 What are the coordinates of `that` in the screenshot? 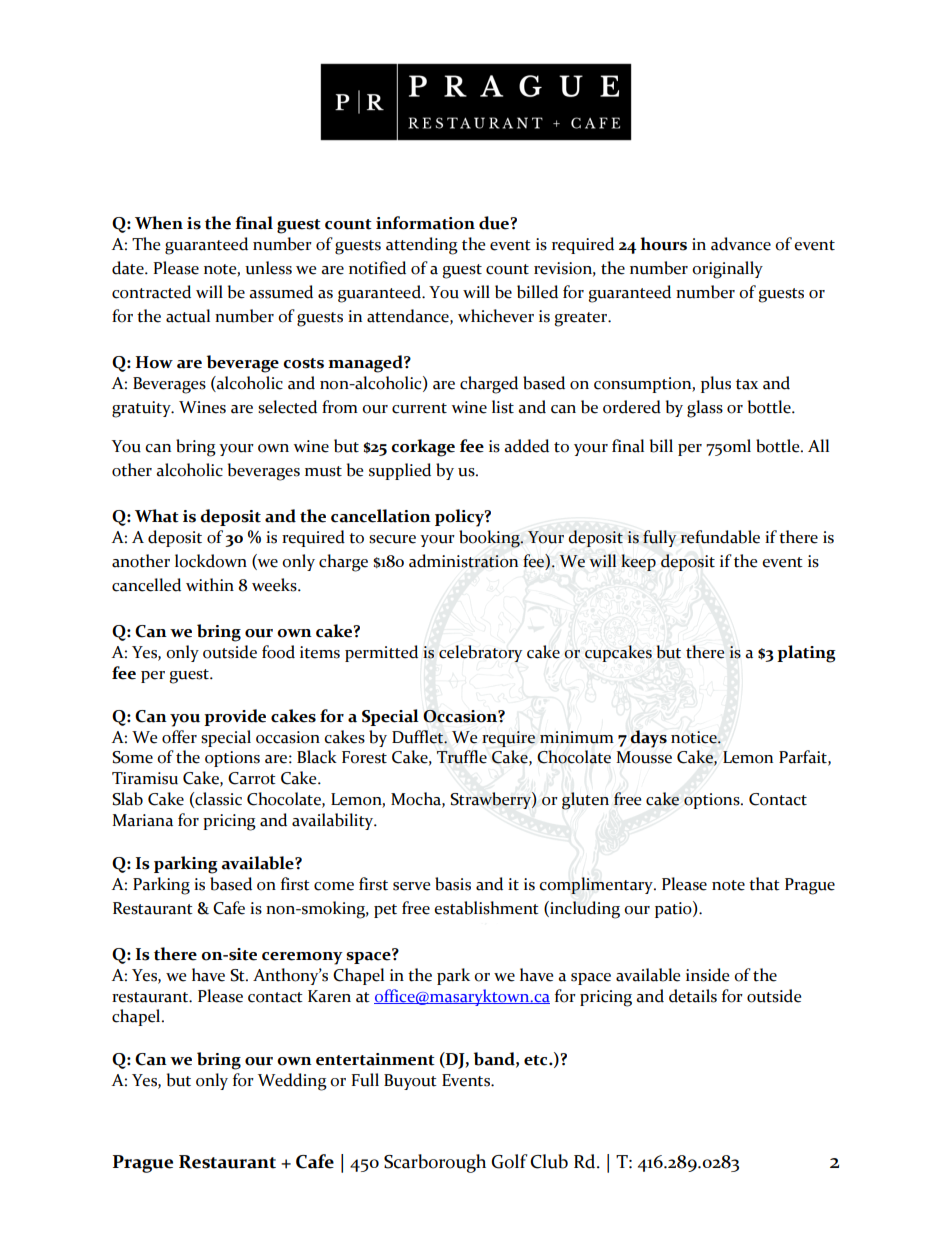 It's located at (764, 884).
